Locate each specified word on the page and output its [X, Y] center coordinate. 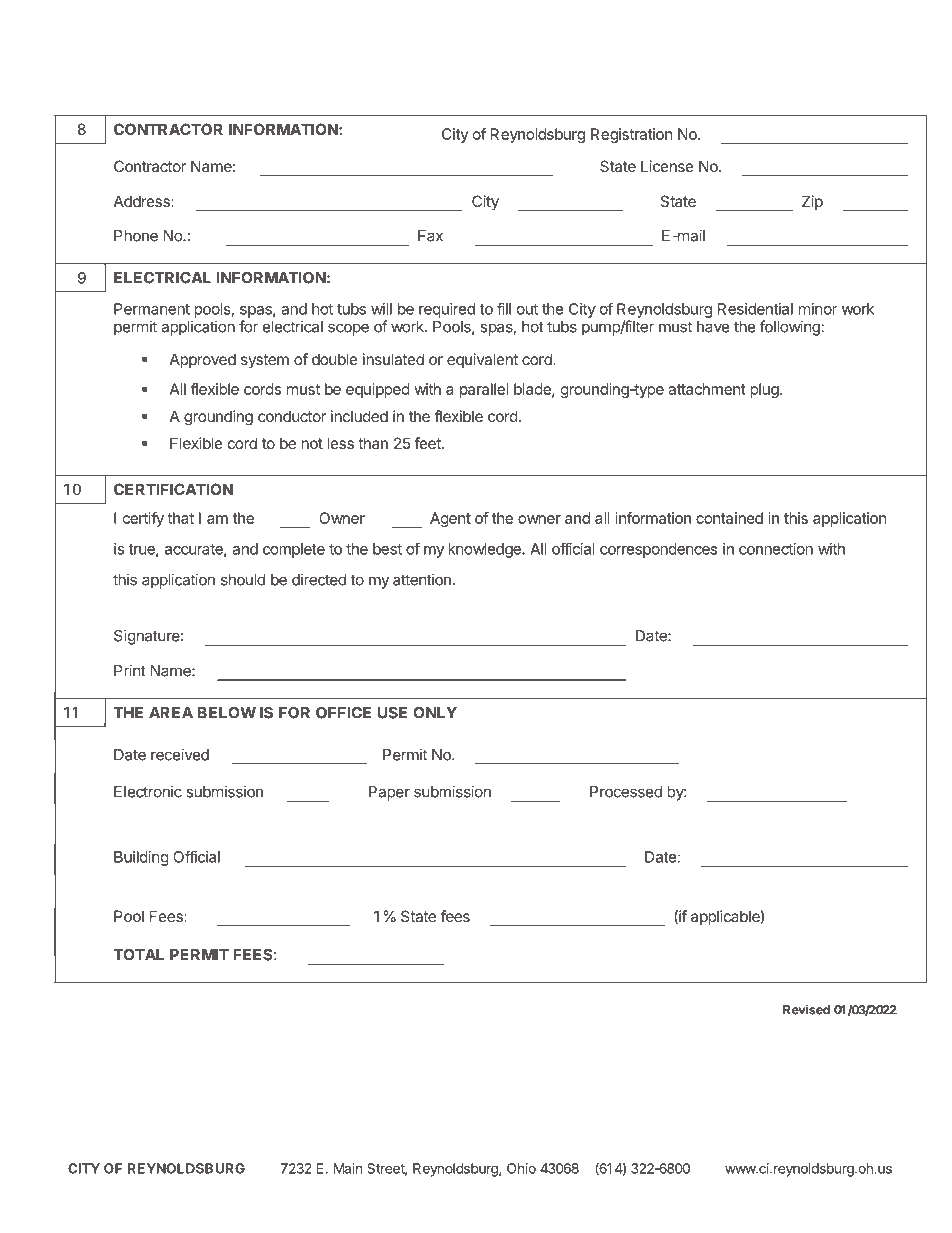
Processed [626, 792]
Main [348, 1168]
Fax [430, 236]
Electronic [148, 791]
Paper [389, 793]
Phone [136, 236]
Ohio [521, 1168]
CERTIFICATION [173, 489]
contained [729, 518]
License [667, 166]
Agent [450, 519]
